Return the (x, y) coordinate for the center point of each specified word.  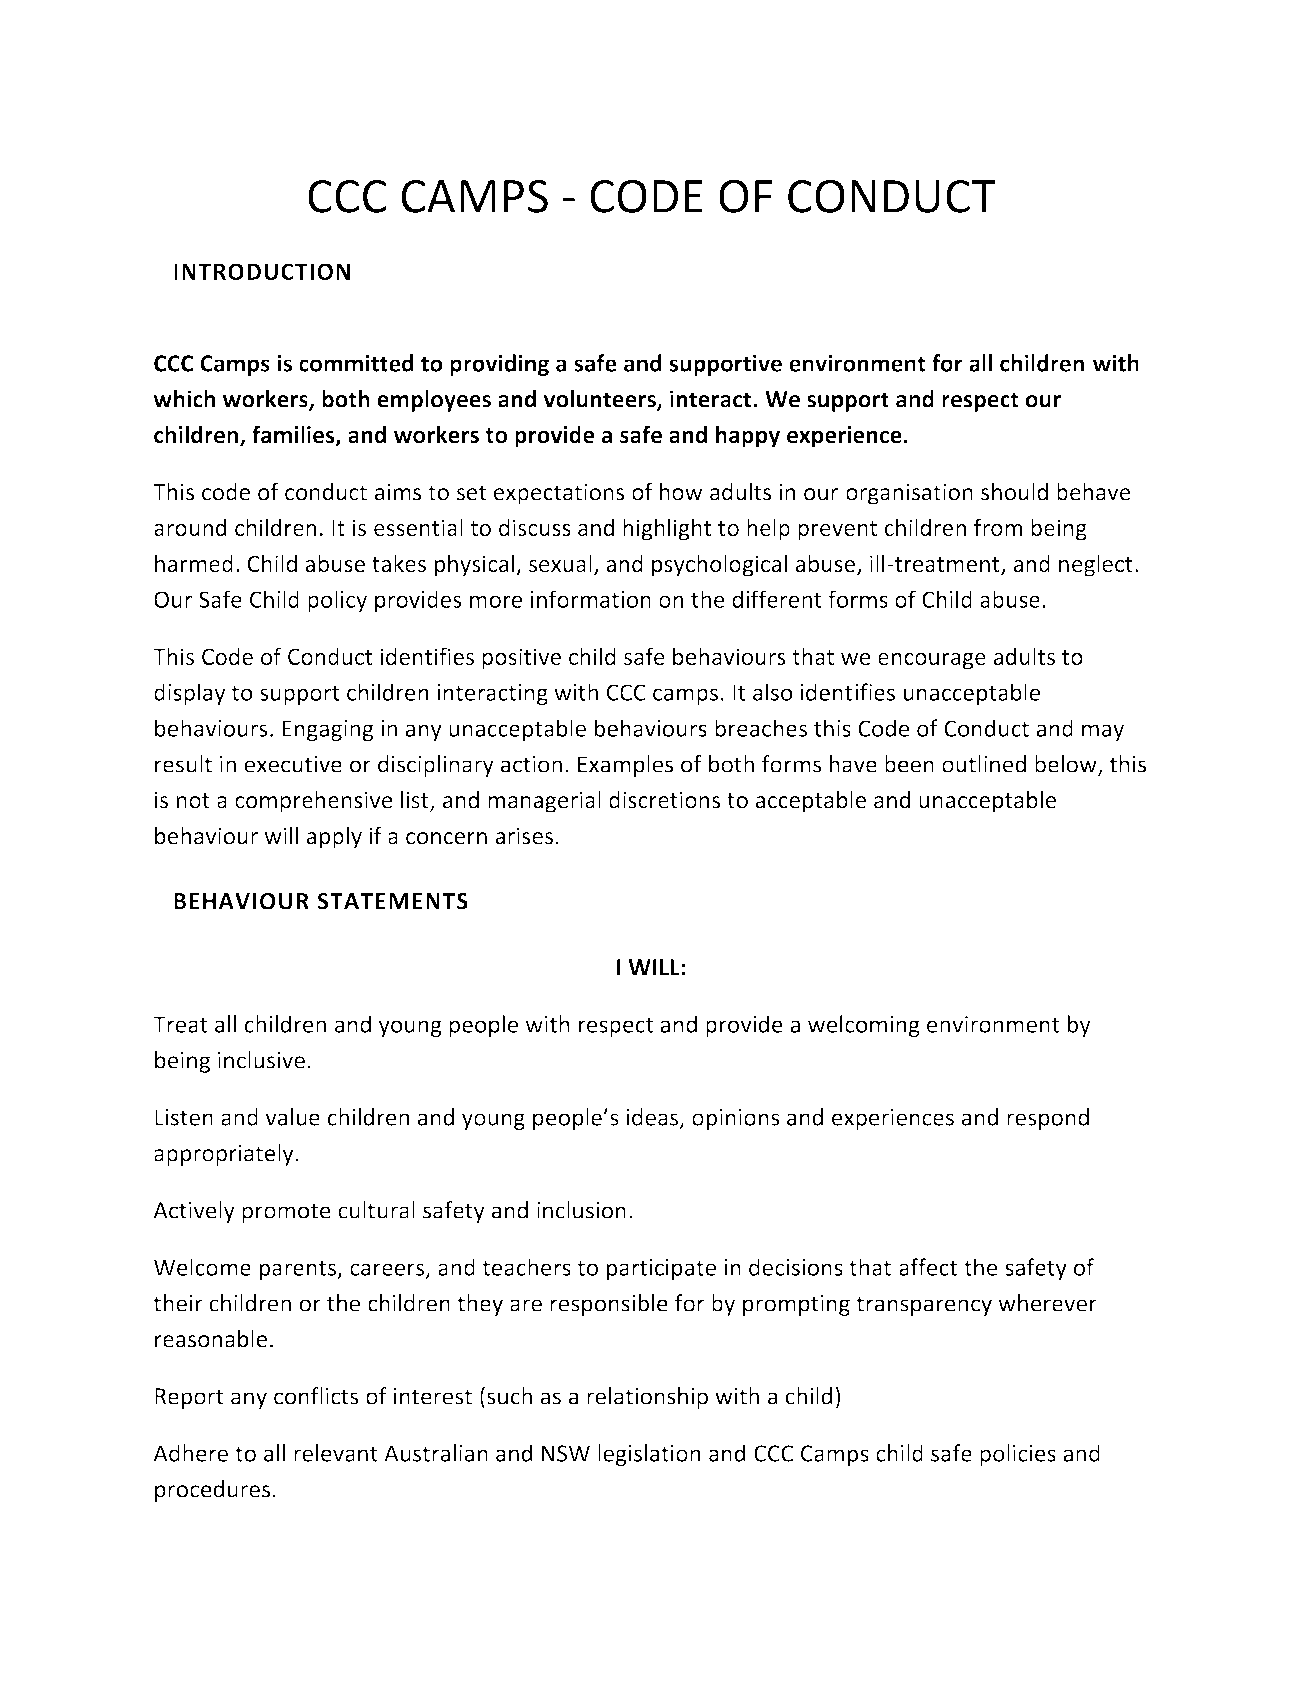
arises (524, 836)
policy (337, 601)
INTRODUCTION (262, 271)
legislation (649, 1455)
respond (1048, 1119)
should (1014, 492)
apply (334, 838)
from (998, 527)
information (591, 599)
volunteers (600, 400)
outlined (984, 764)
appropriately (224, 1155)
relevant (336, 1453)
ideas (654, 1118)
